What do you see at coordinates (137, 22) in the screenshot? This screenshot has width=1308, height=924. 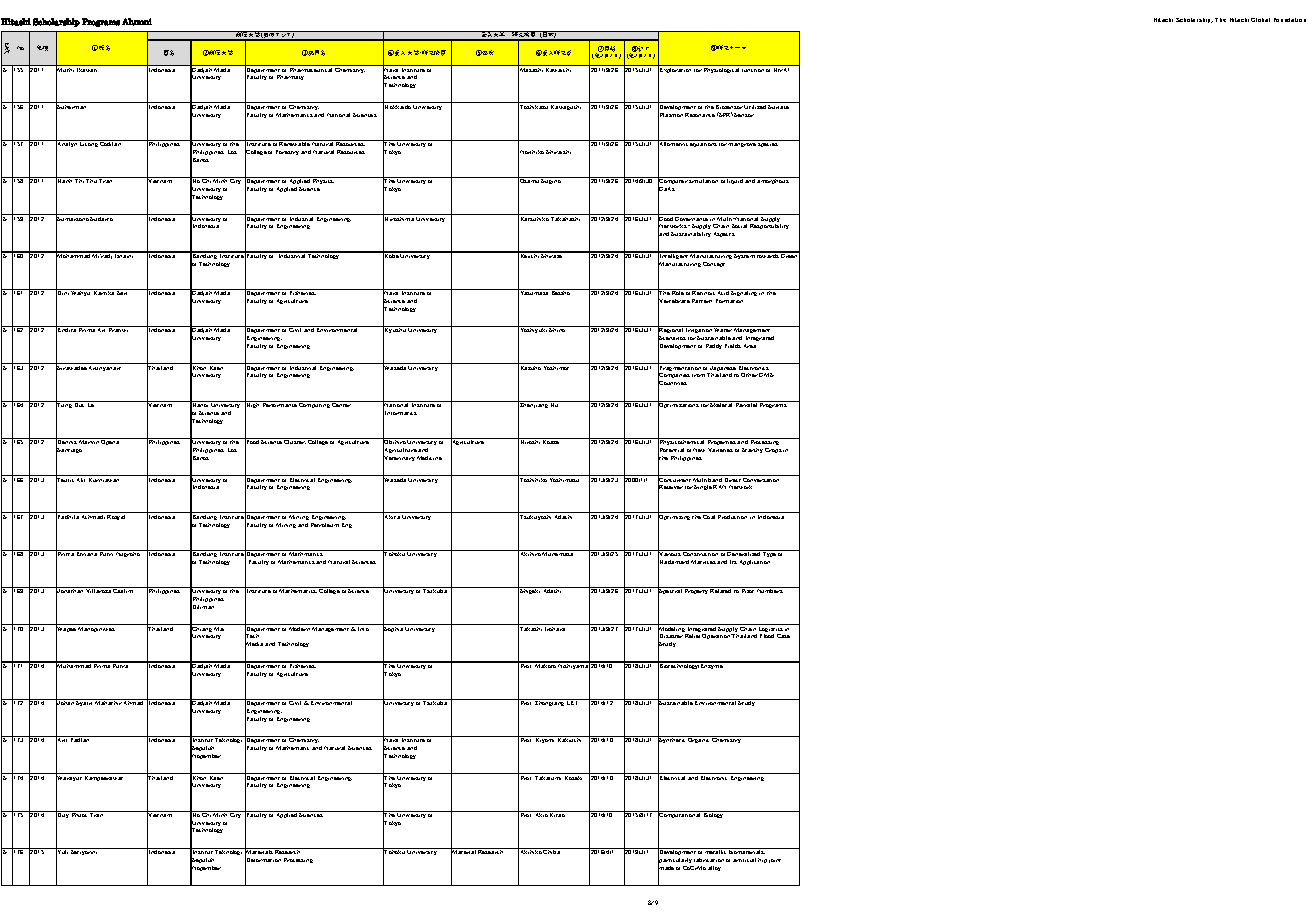 I see `Alumni` at bounding box center [137, 22].
